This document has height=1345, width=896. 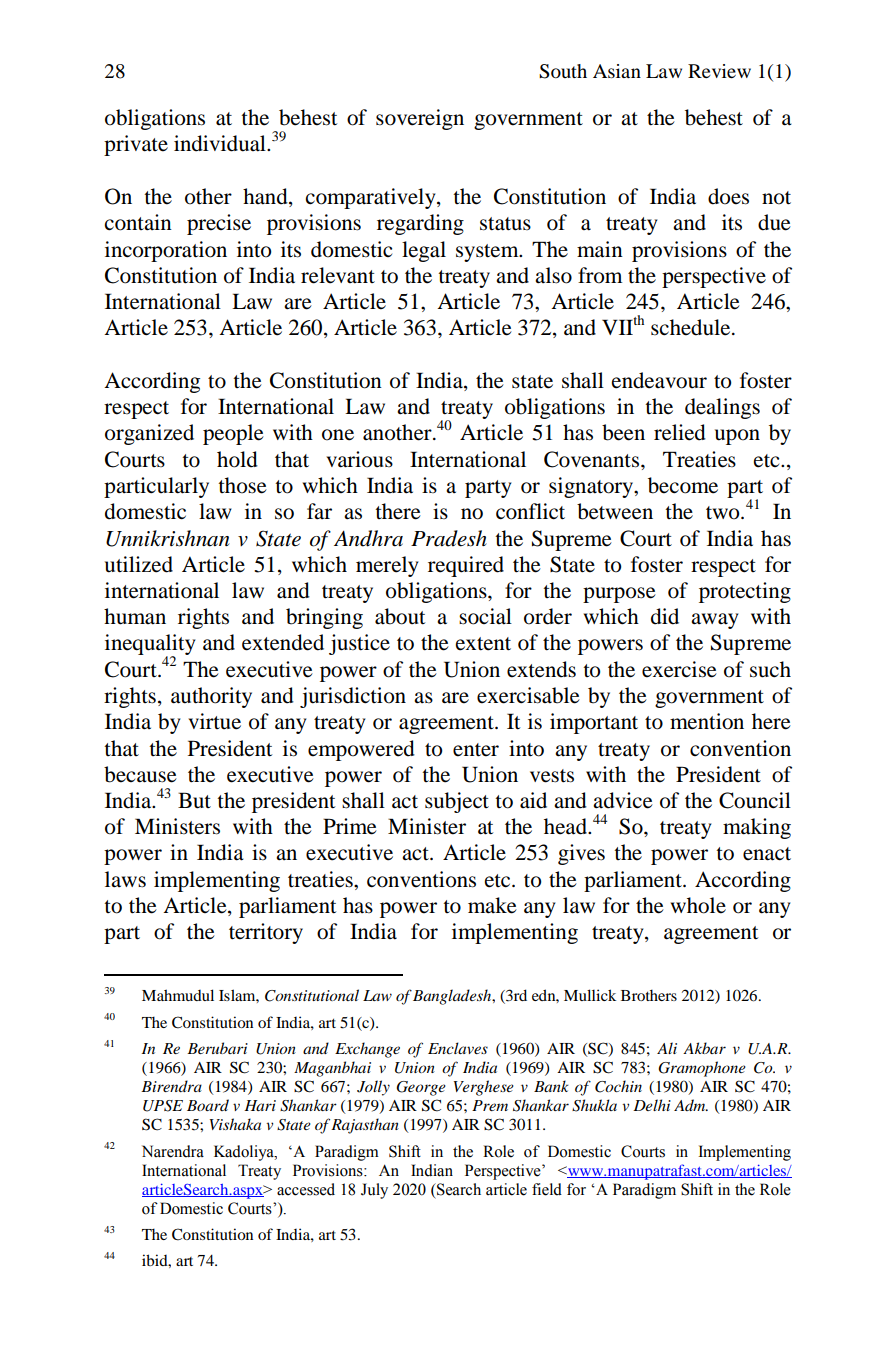 What do you see at coordinates (173, 1151) in the document?
I see `Narendra` at bounding box center [173, 1151].
